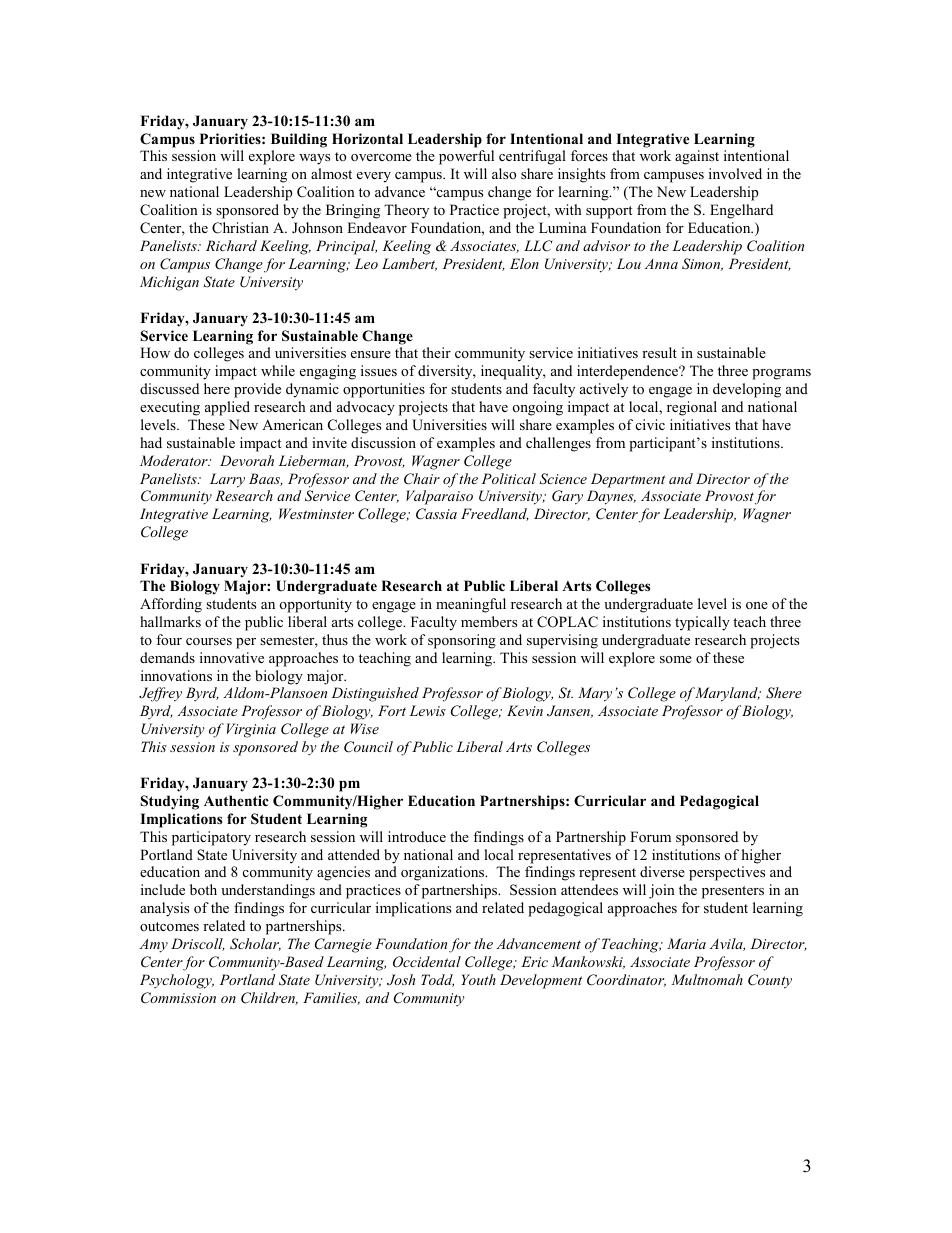  I want to click on Youth, so click(478, 979).
